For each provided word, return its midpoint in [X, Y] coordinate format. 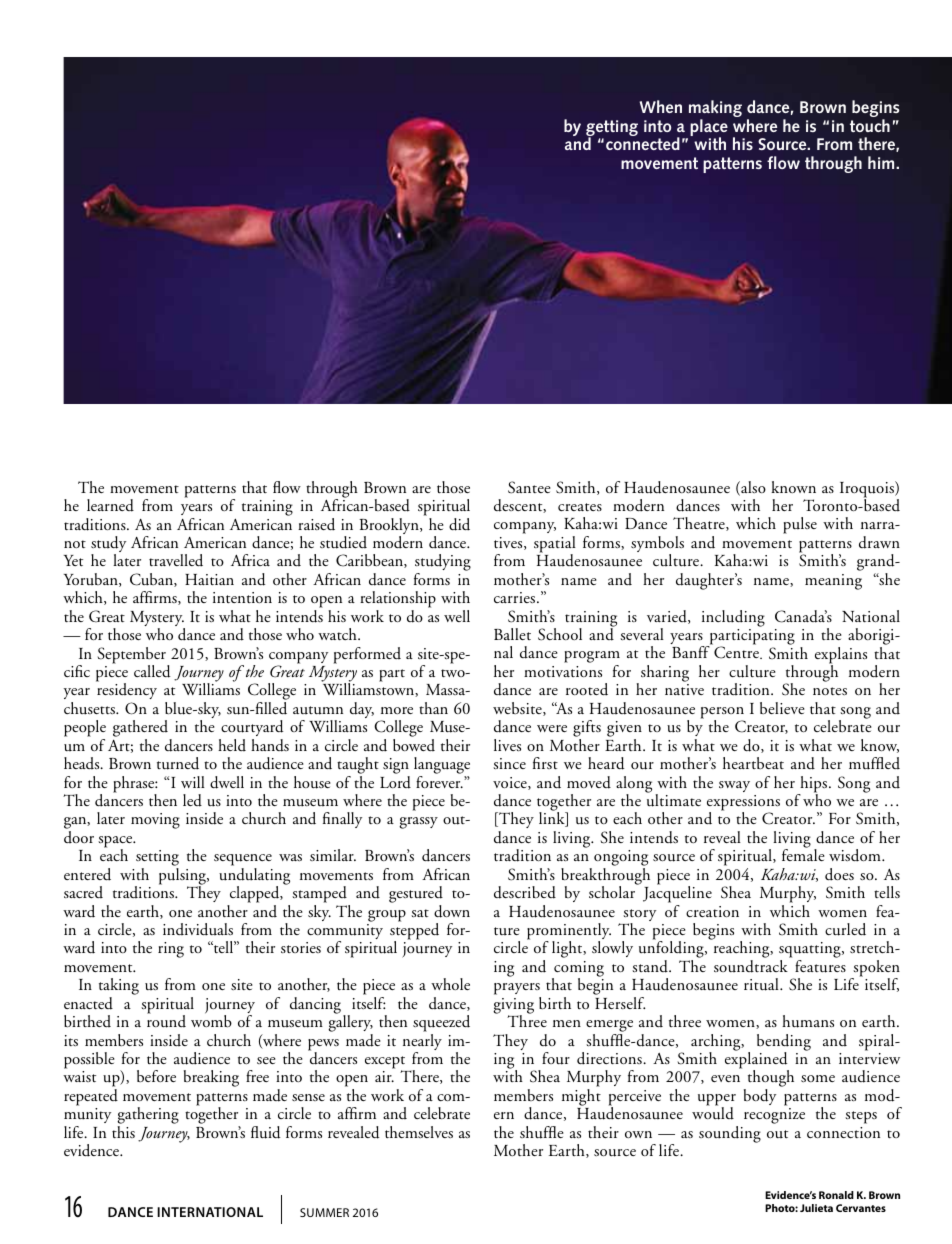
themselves [419, 1132]
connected [643, 142]
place [709, 129]
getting [612, 129]
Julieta [816, 1208]
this [123, 1132]
